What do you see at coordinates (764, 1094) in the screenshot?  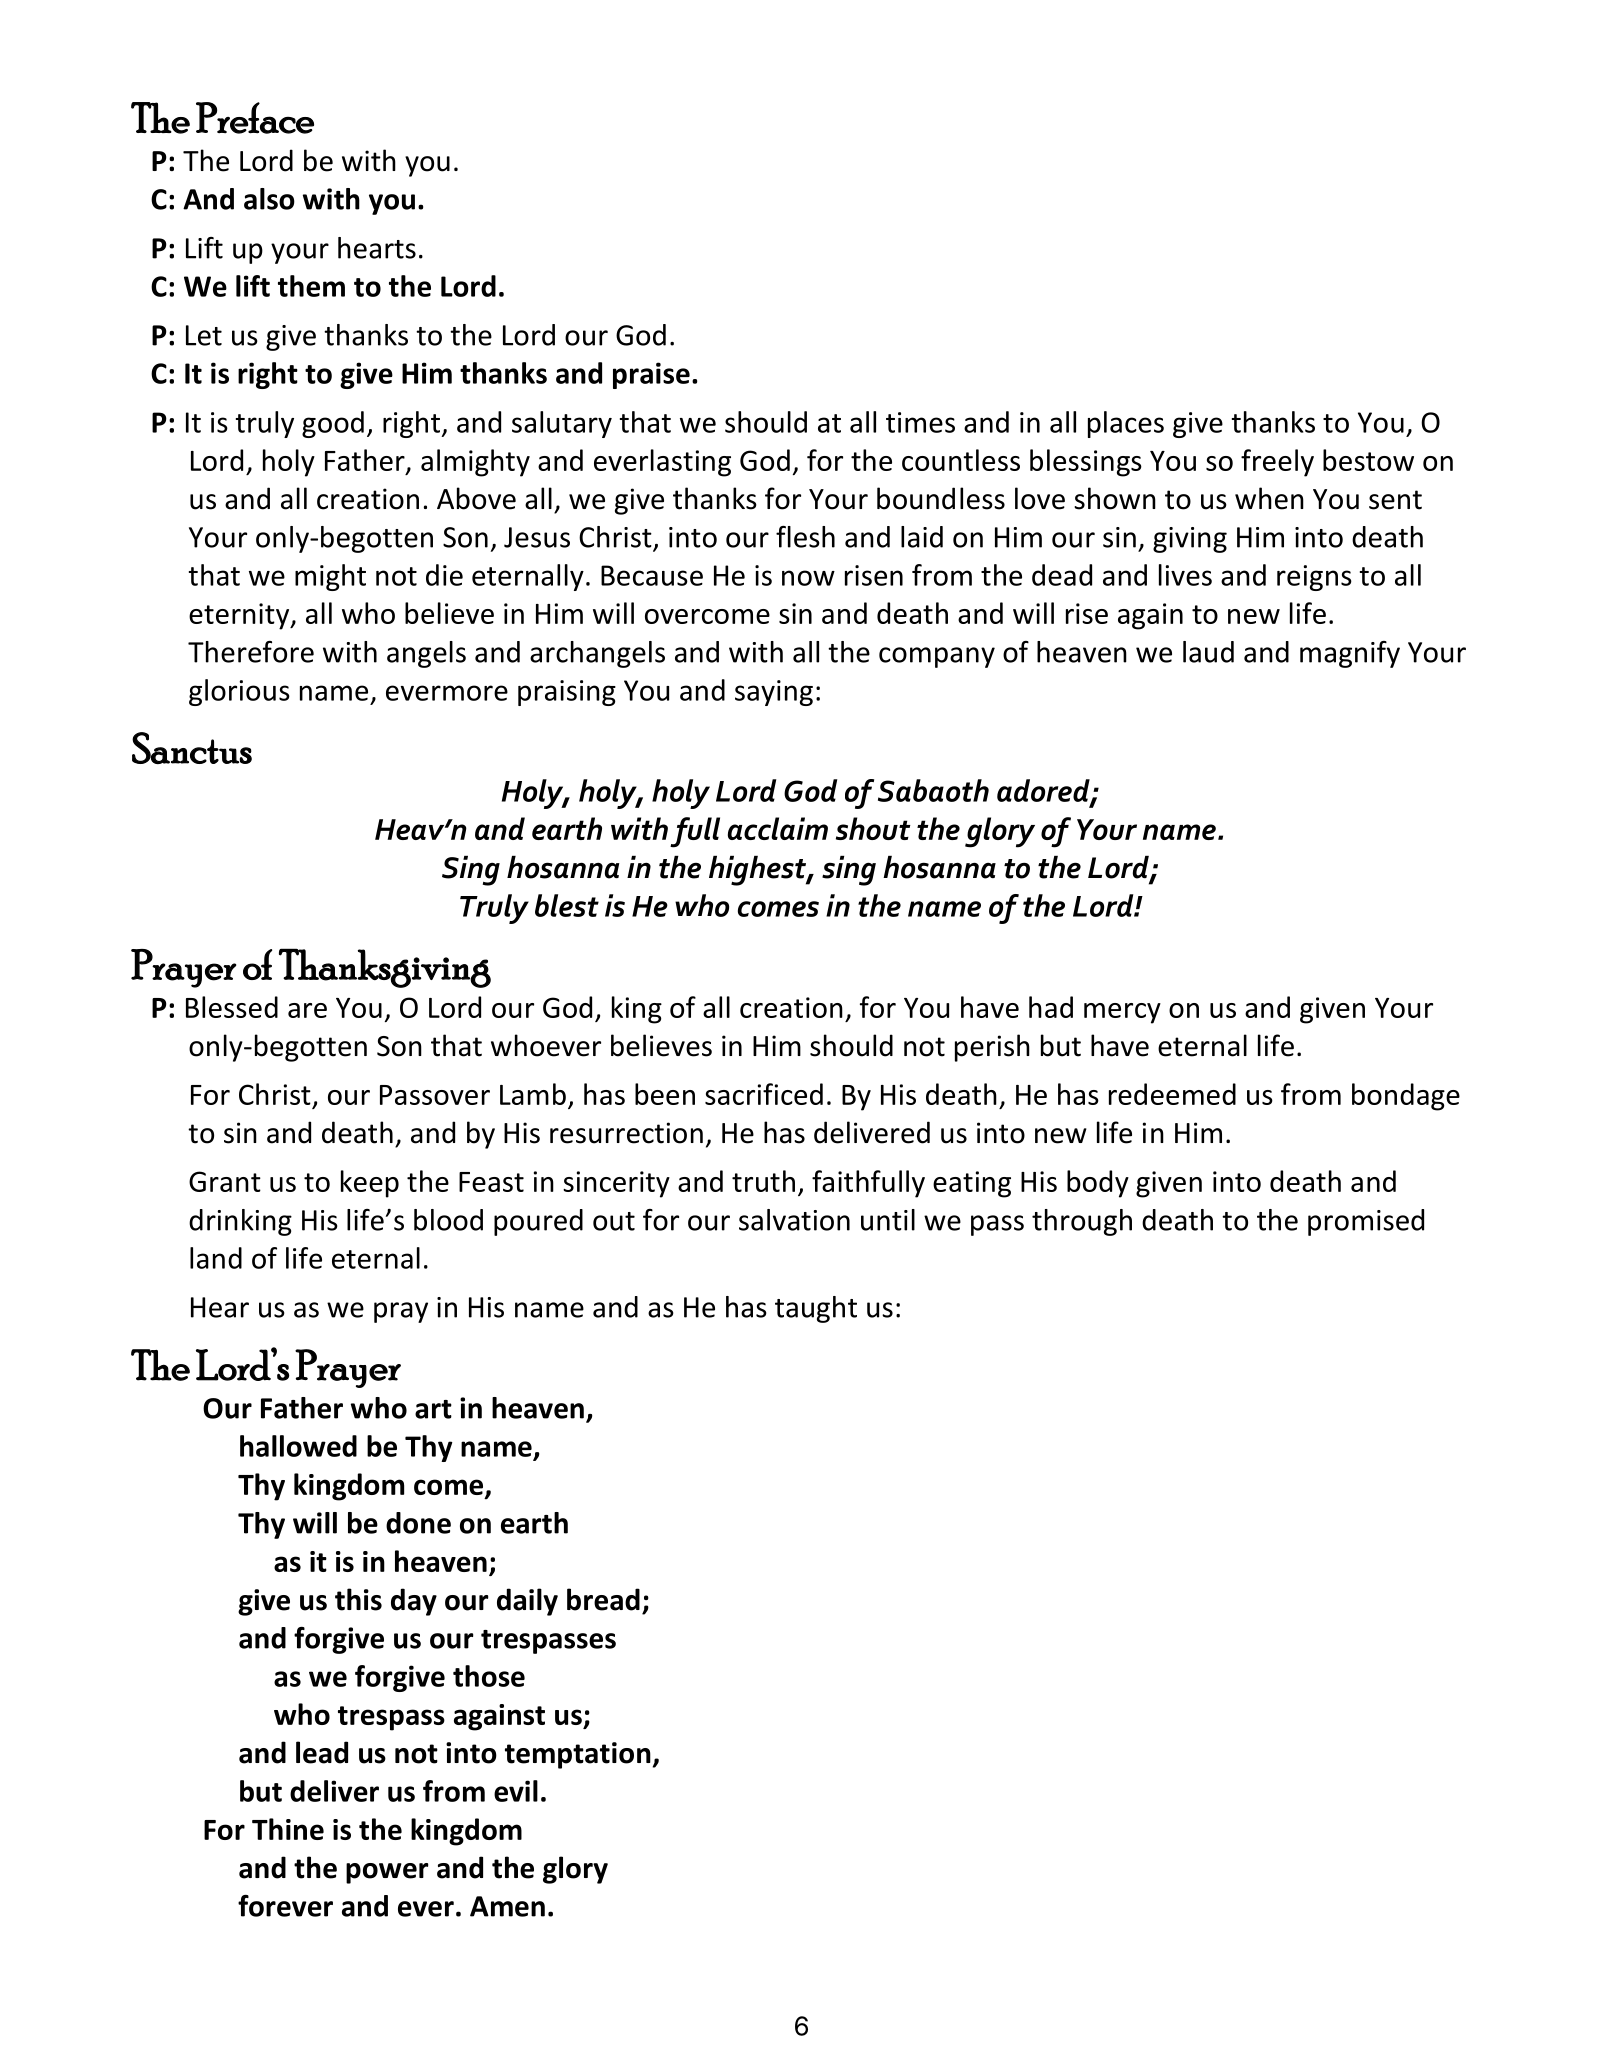 I see `sacrificed` at bounding box center [764, 1094].
